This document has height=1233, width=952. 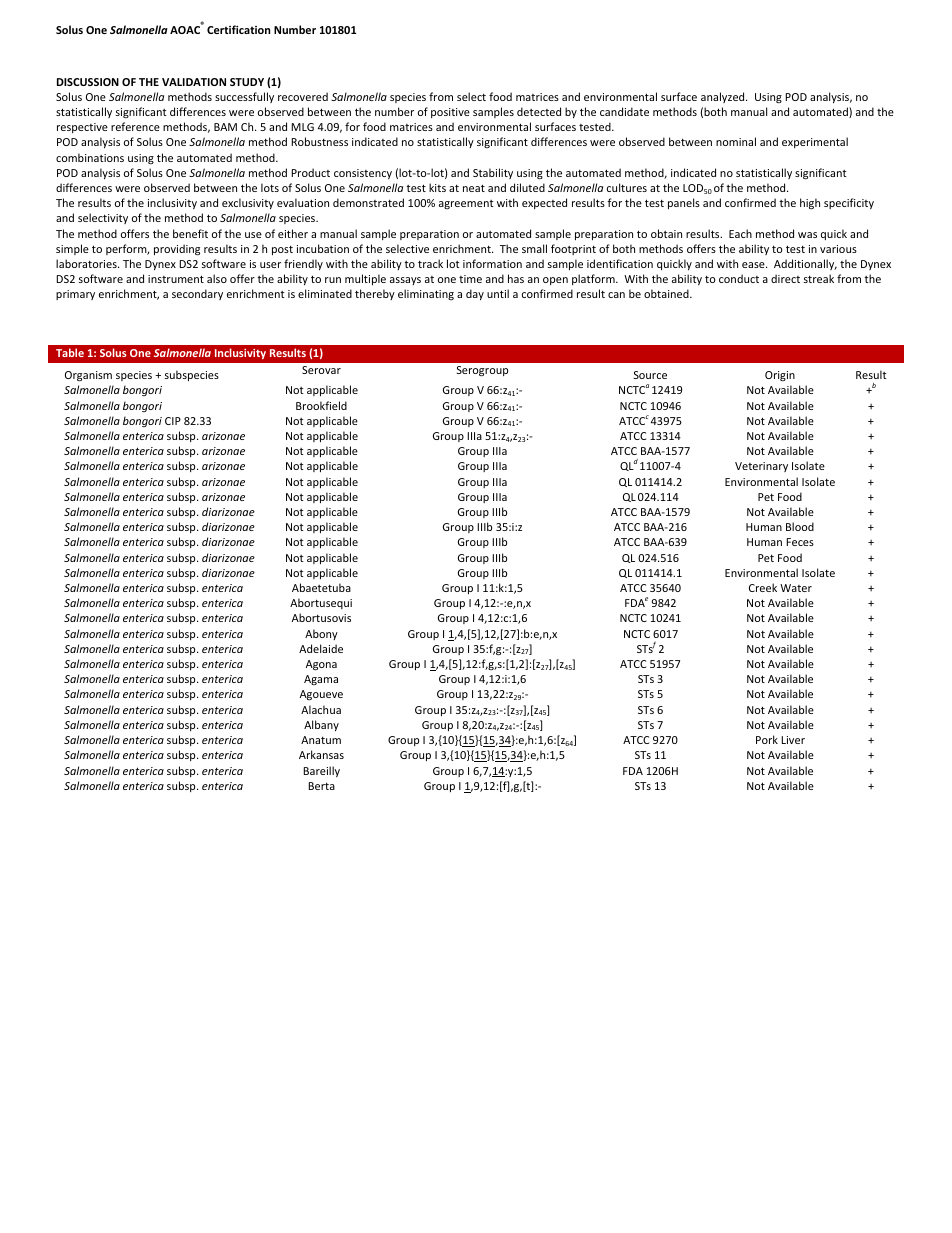 I want to click on CIP, so click(x=173, y=421).
